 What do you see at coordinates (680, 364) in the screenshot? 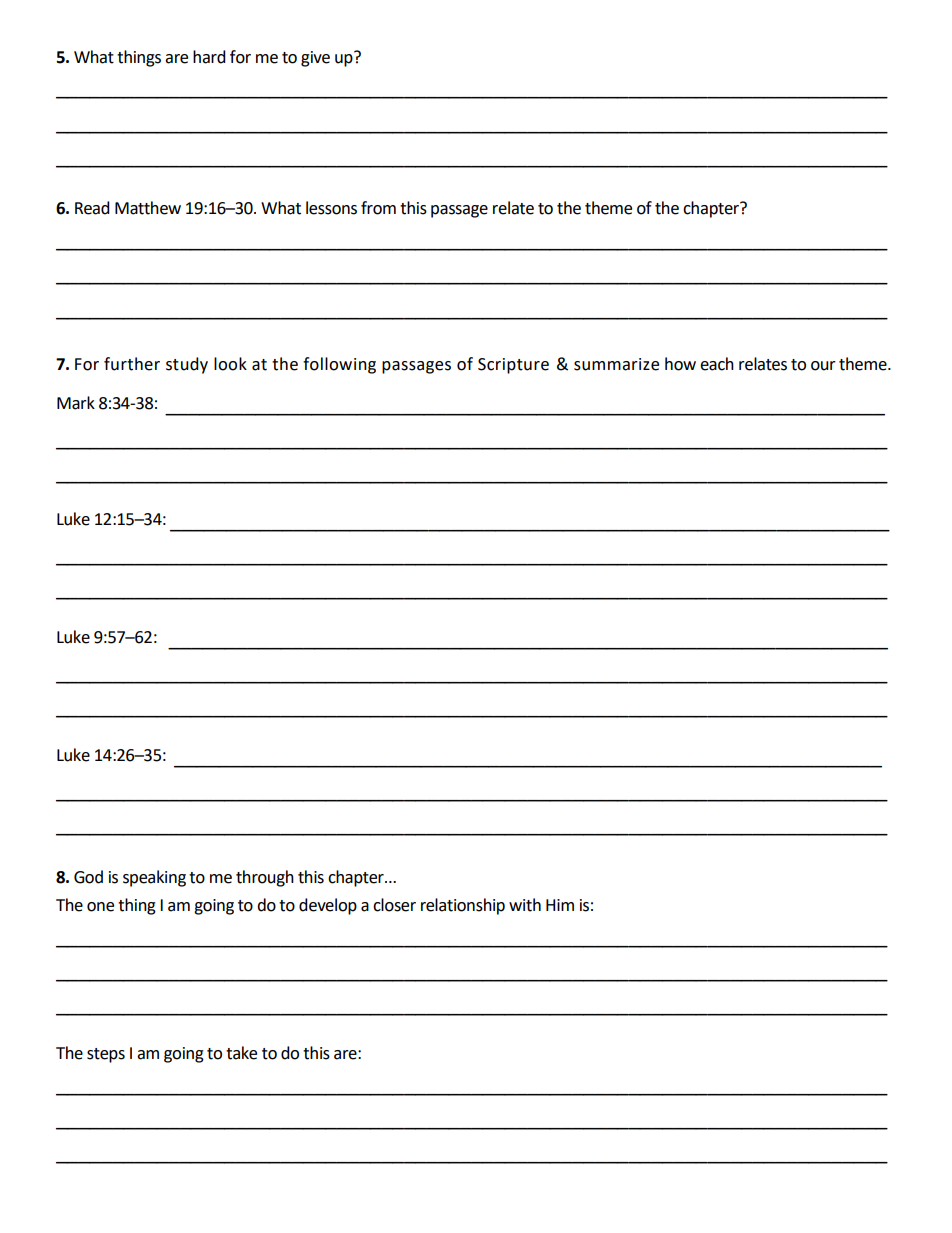
I see `how` at bounding box center [680, 364].
